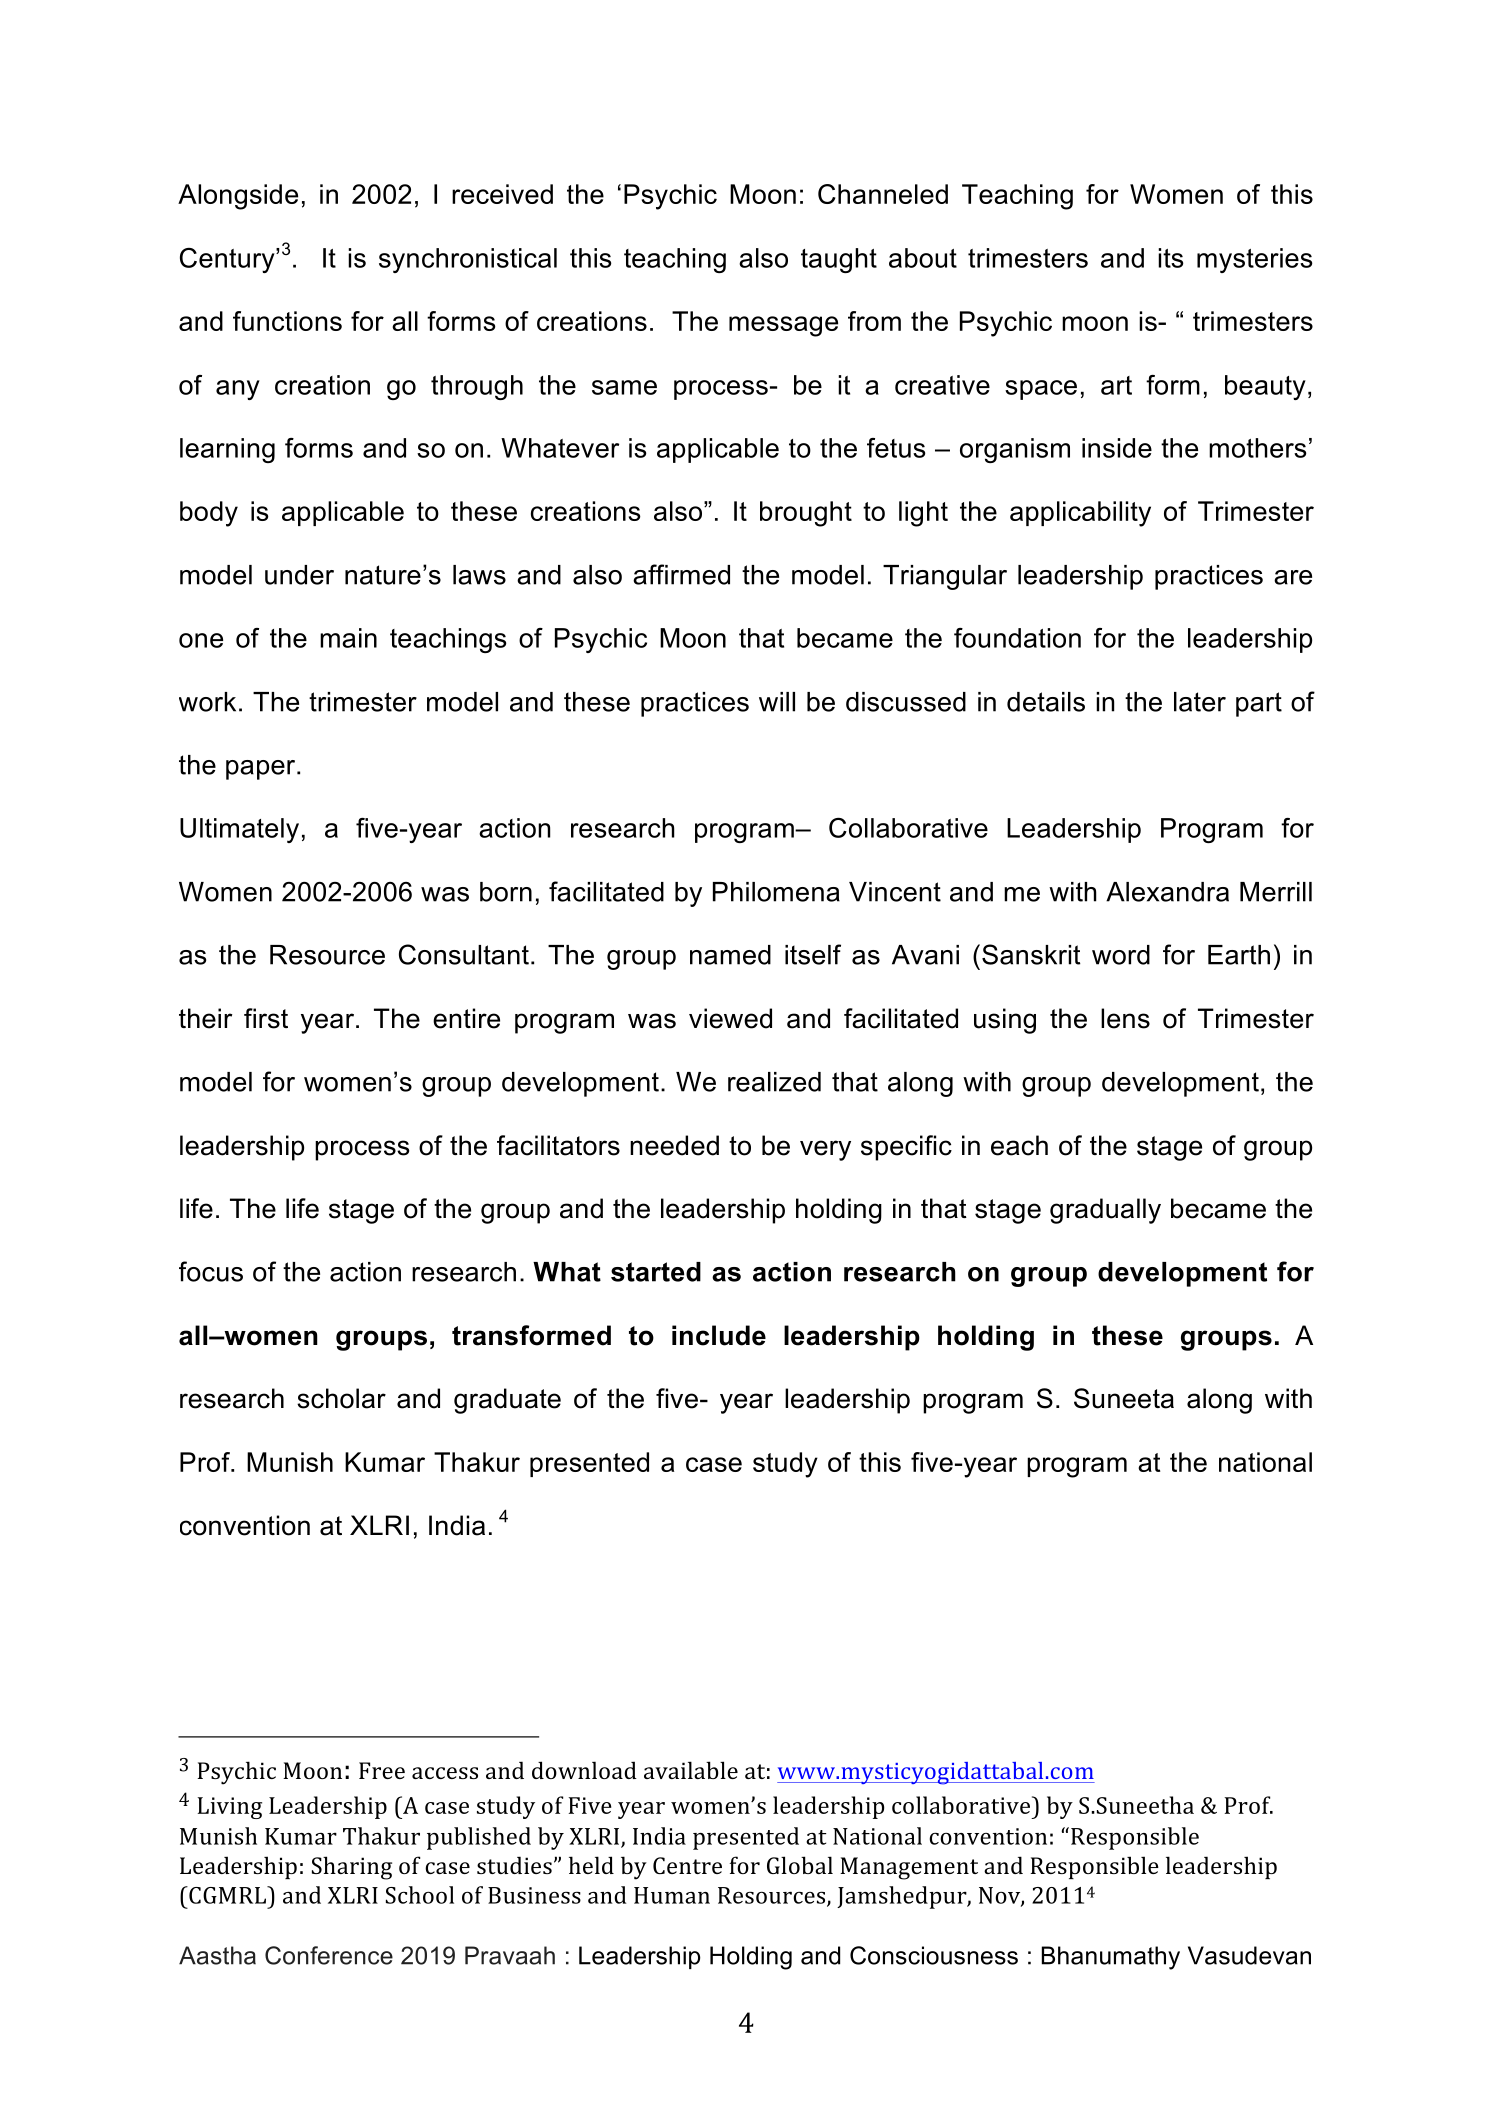 The image size is (1491, 2109). Describe the element at coordinates (774, 1082) in the image. I see `realized` at that location.
